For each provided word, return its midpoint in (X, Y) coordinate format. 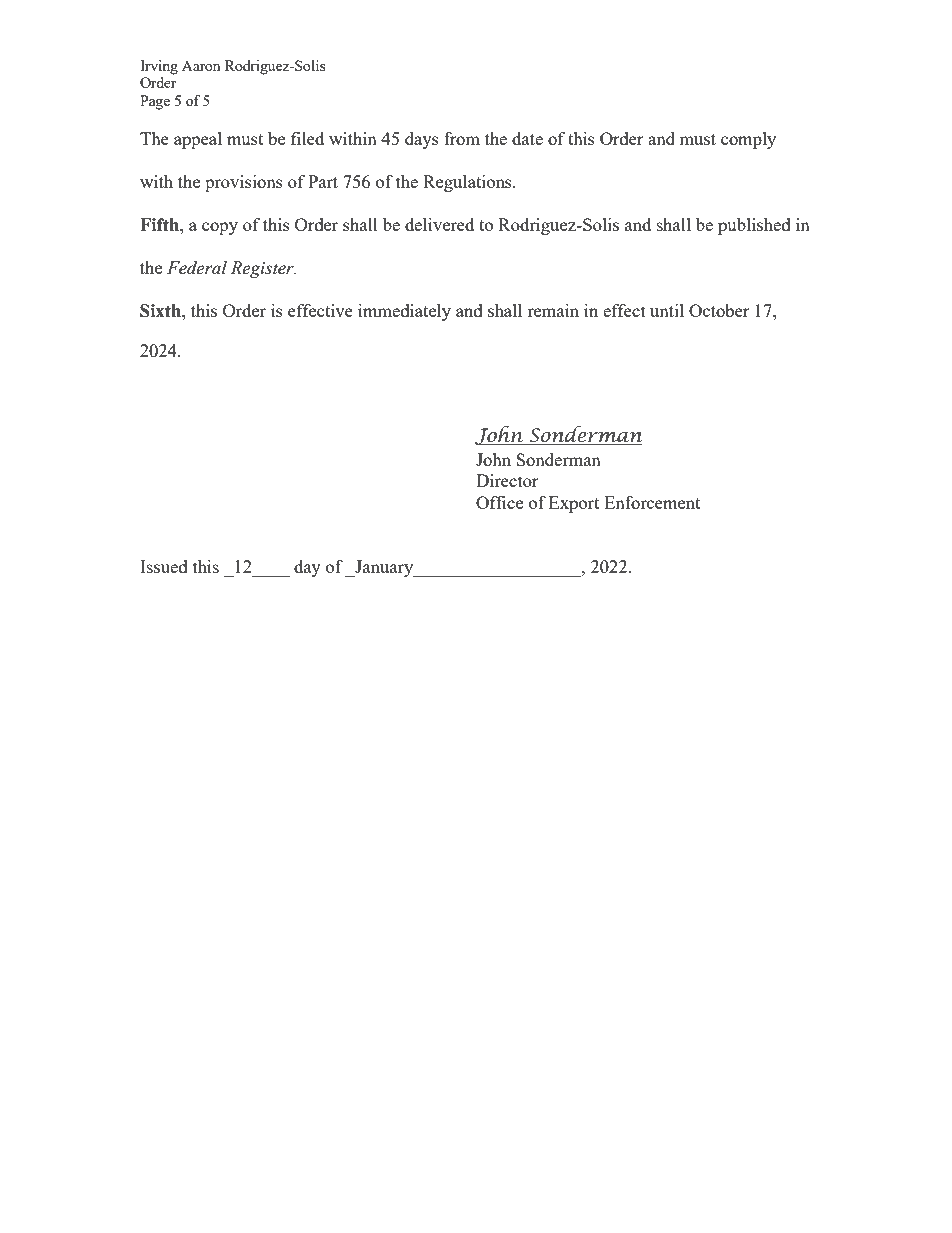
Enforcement (652, 502)
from (462, 138)
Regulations (468, 183)
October (719, 310)
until (667, 310)
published (754, 226)
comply (748, 140)
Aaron (201, 65)
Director (507, 480)
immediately (404, 312)
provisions (244, 183)
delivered (439, 224)
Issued (164, 566)
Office (499, 502)
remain (553, 310)
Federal (197, 268)
